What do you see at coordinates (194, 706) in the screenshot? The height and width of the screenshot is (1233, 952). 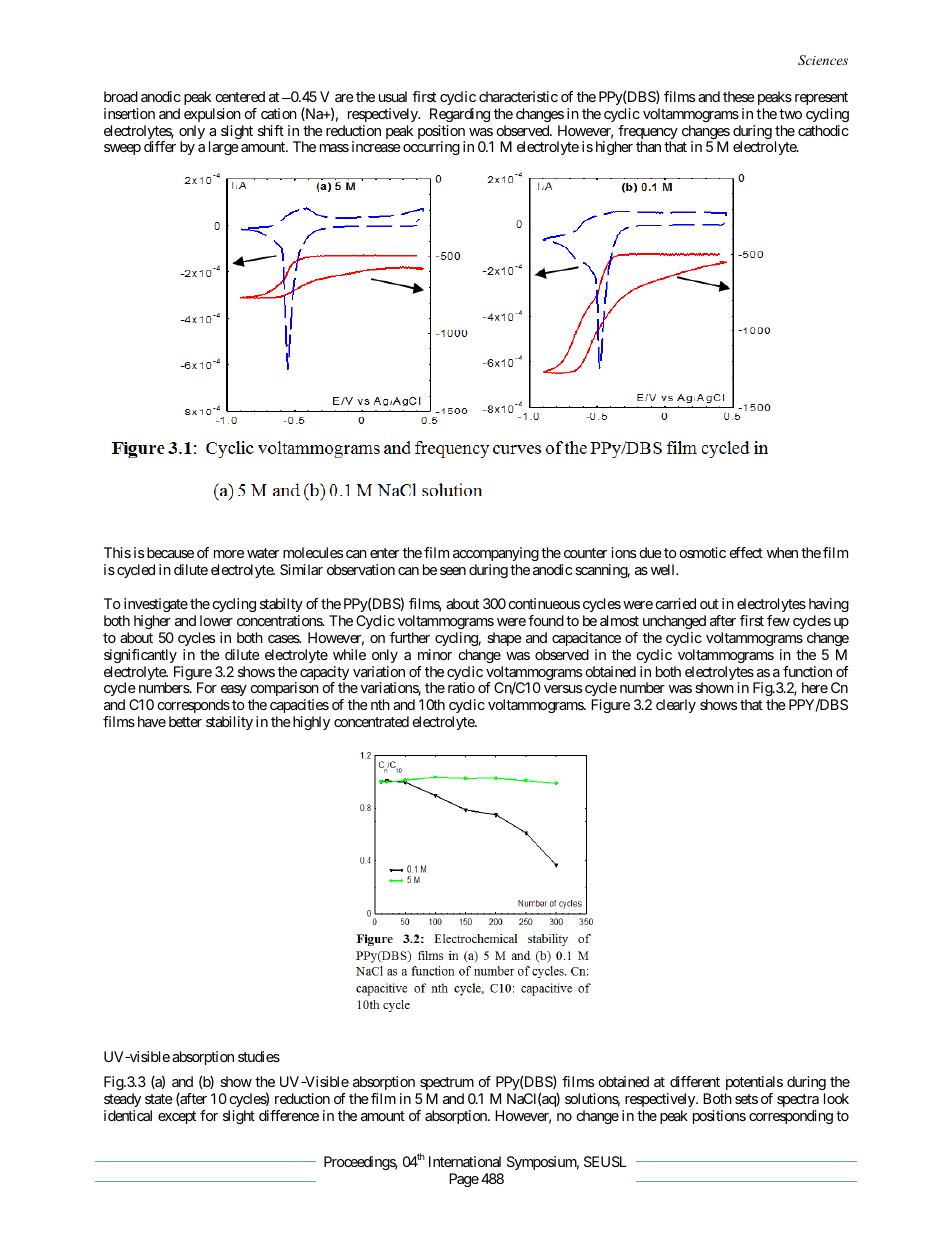 I see `corresponds` at bounding box center [194, 706].
